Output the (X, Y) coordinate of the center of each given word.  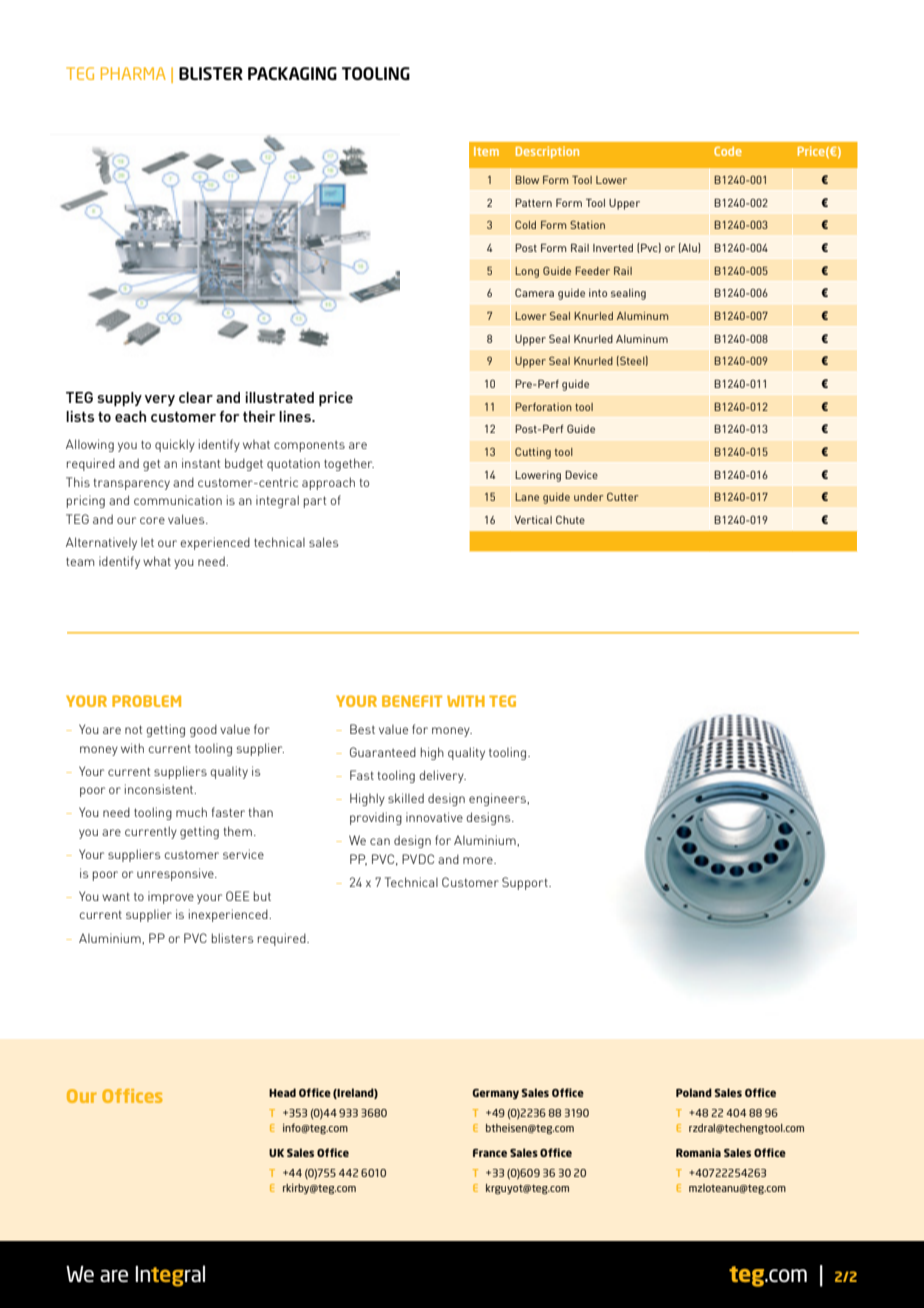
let (147, 542)
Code (728, 151)
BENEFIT (412, 701)
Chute (570, 520)
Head (282, 1092)
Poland (694, 1092)
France (490, 1153)
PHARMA (133, 73)
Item (486, 151)
